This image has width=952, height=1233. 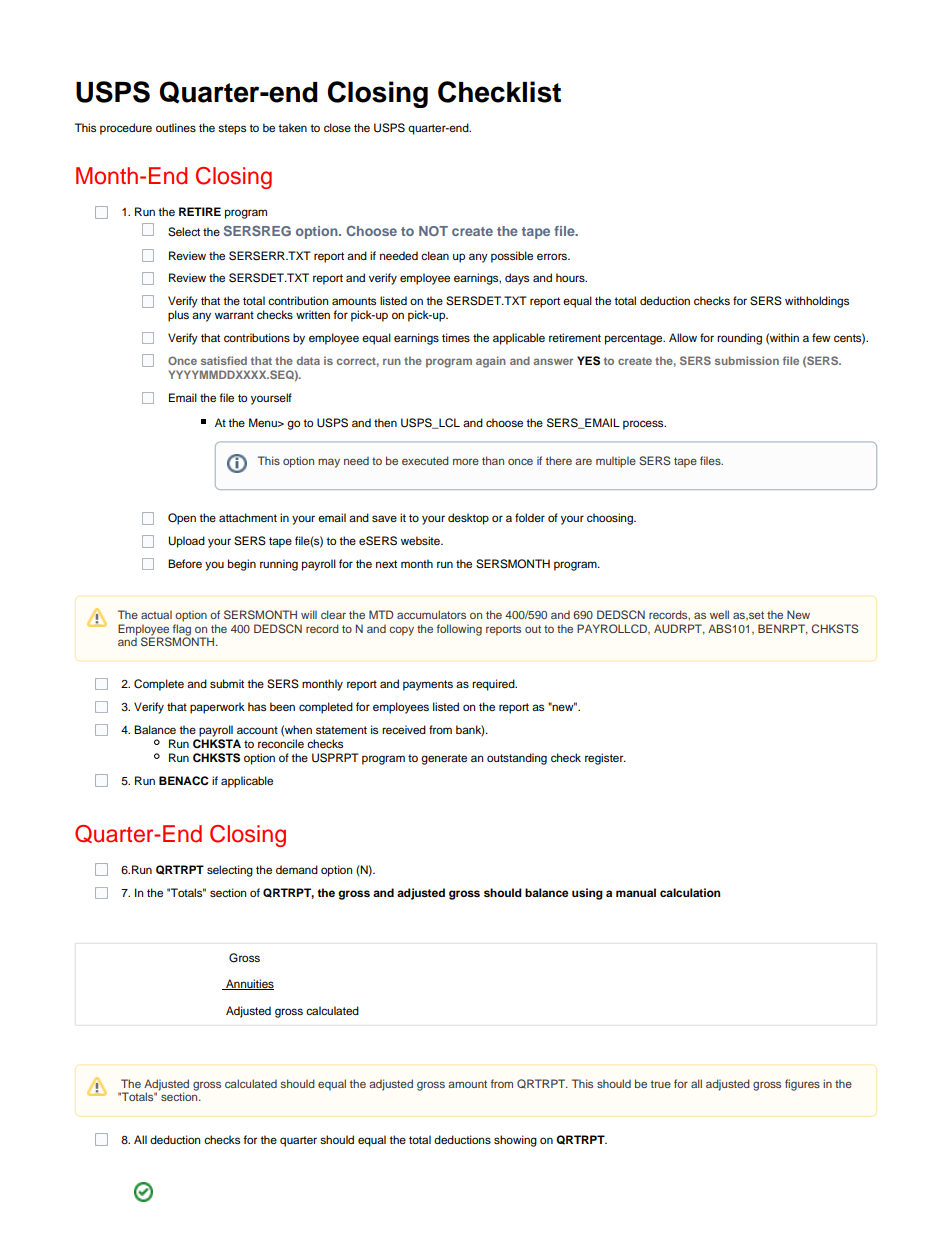 What do you see at coordinates (433, 231) in the image?
I see `NOT` at bounding box center [433, 231].
